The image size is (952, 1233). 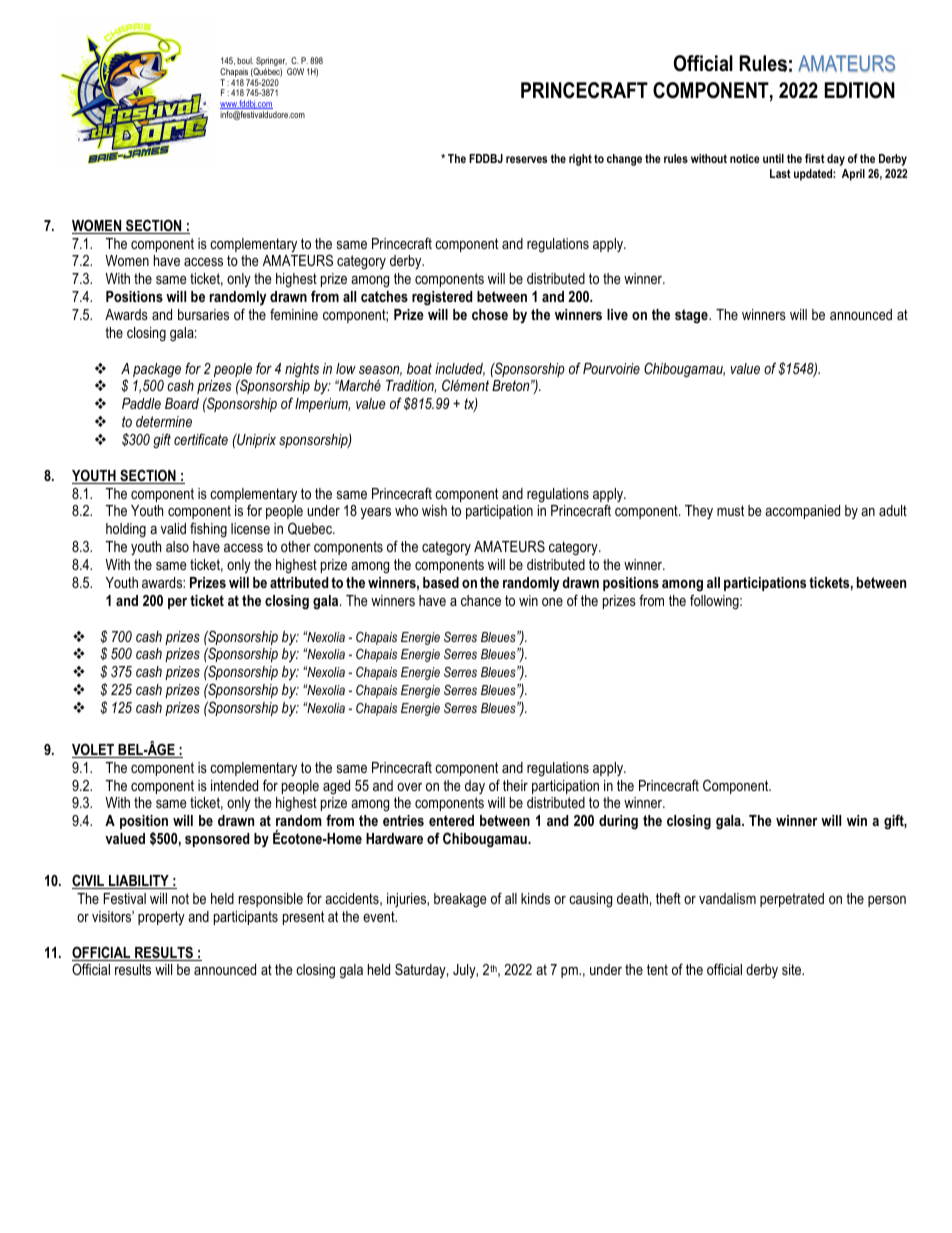 I want to click on EDITION, so click(x=859, y=90).
